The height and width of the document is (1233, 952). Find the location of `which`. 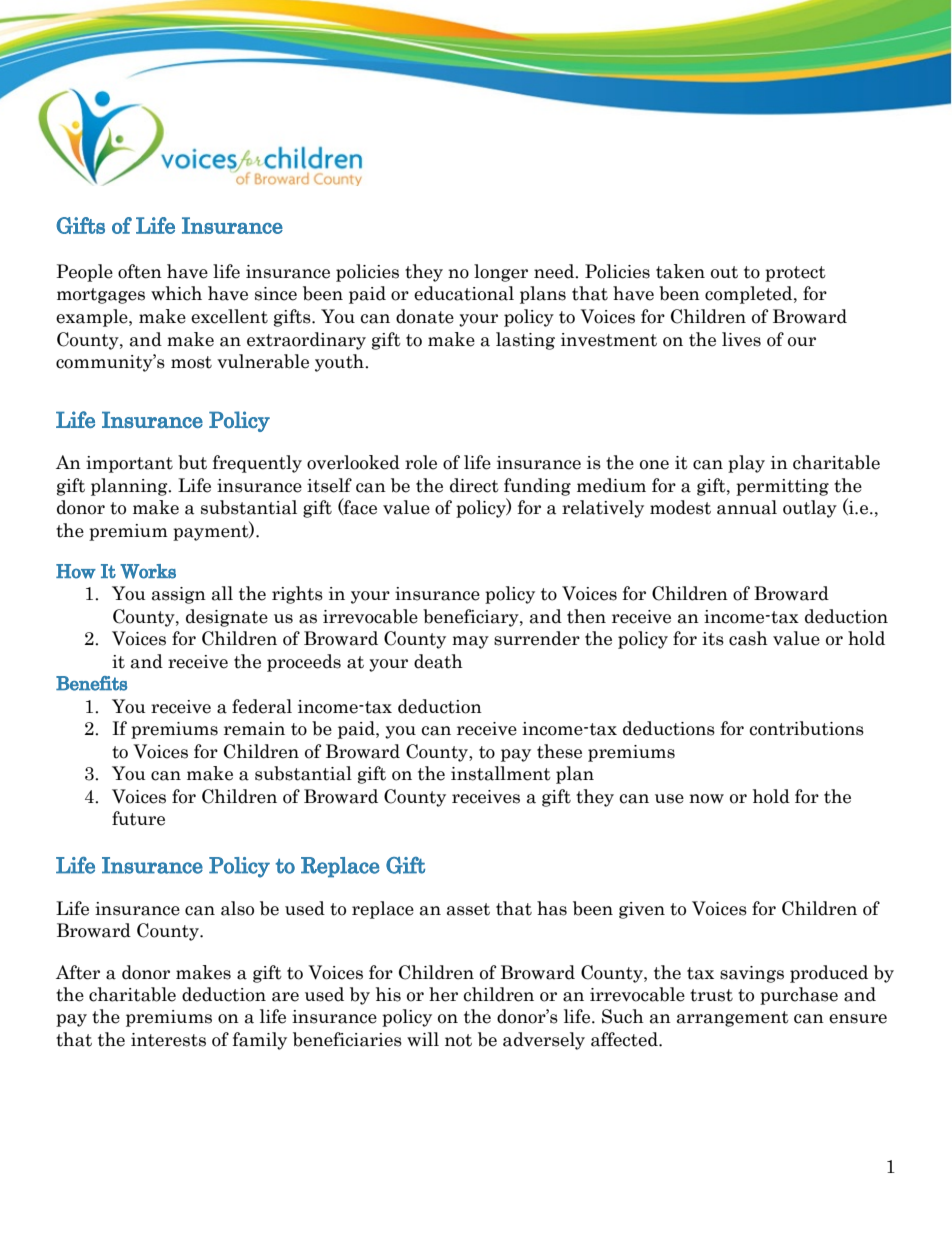

which is located at coordinates (176, 293).
